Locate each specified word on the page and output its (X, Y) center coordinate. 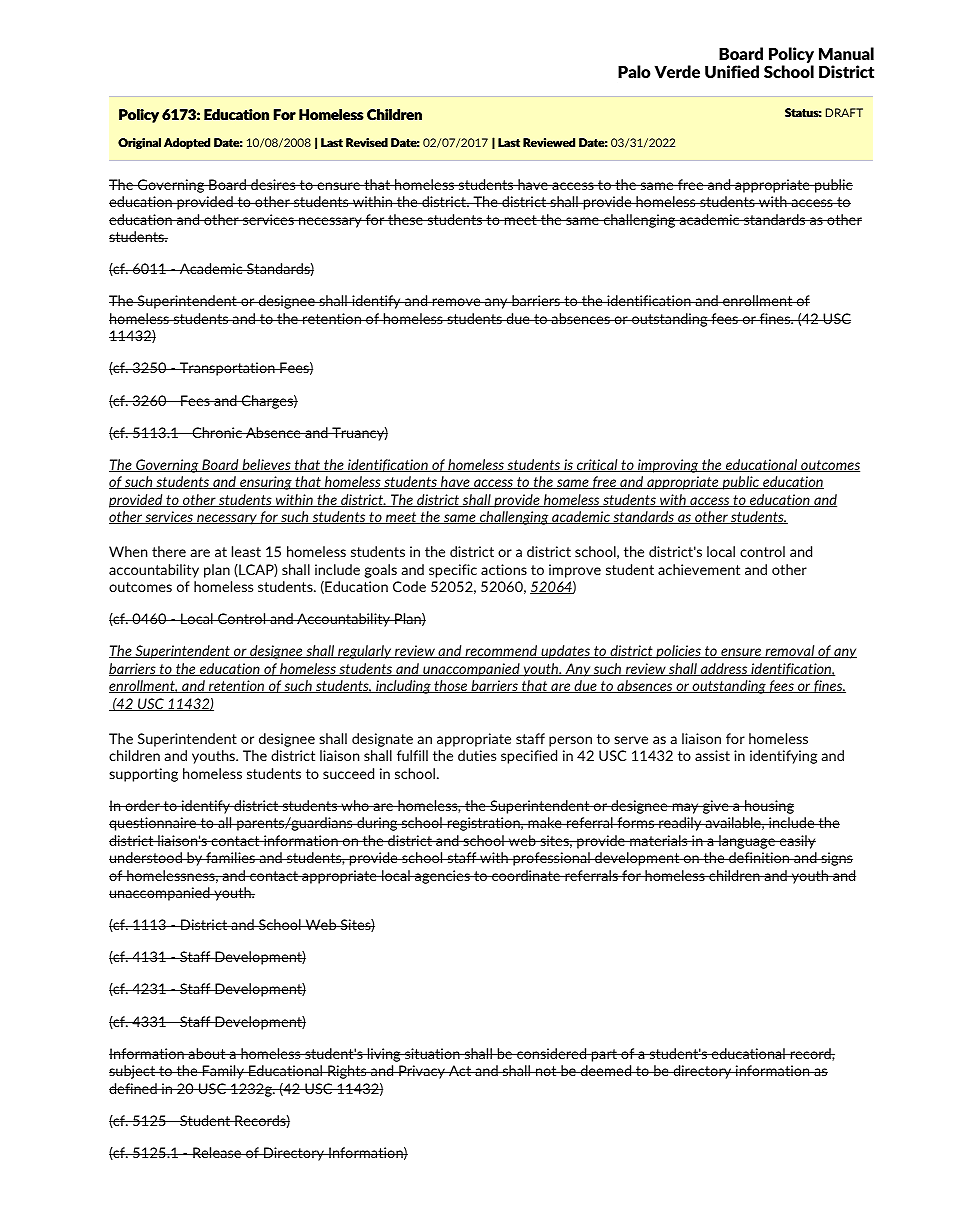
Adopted (187, 143)
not (546, 1071)
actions (504, 569)
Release (217, 1152)
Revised (367, 142)
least (246, 551)
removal (790, 651)
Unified (732, 71)
